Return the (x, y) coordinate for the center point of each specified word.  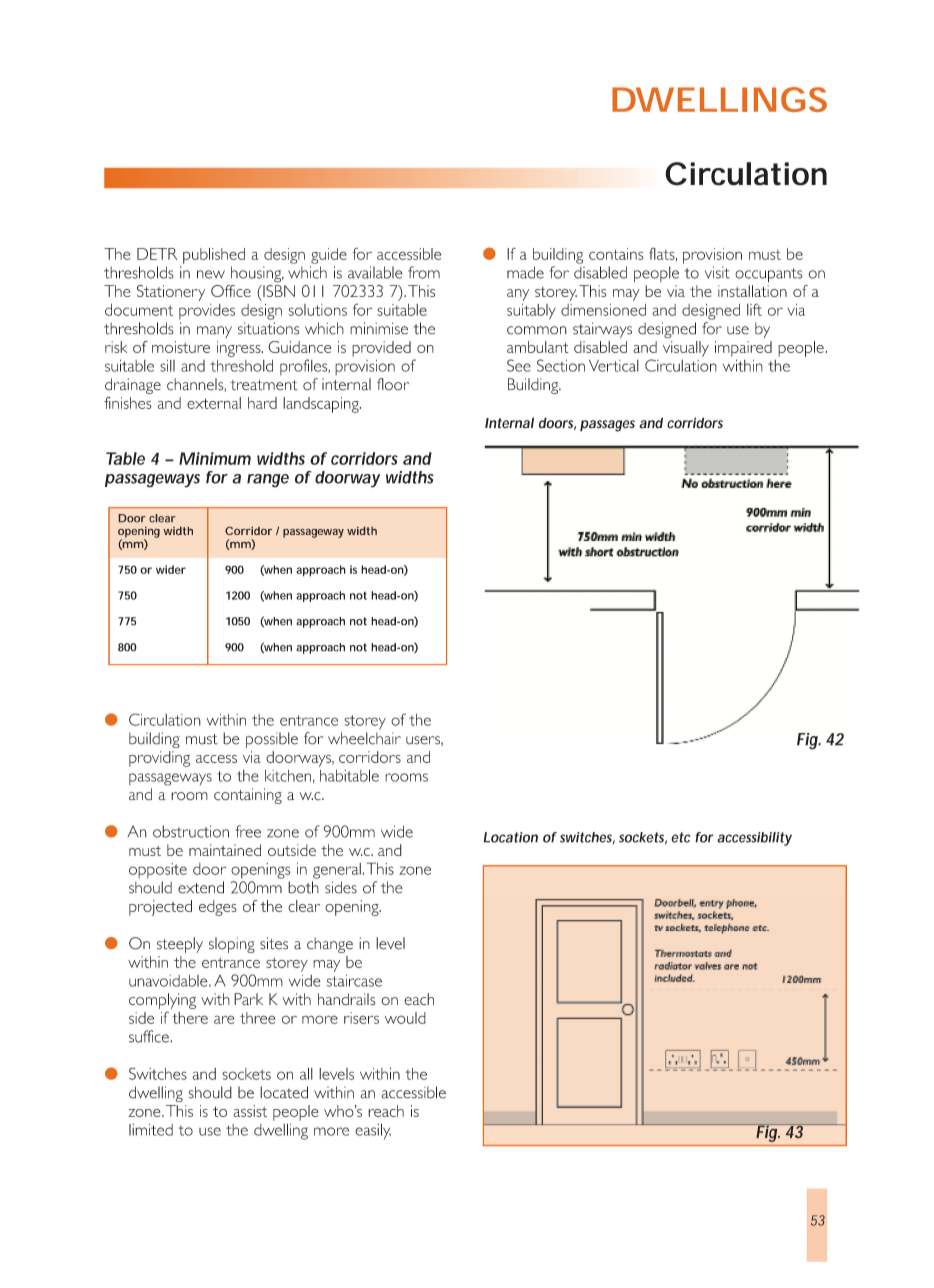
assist (250, 1111)
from (424, 272)
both (303, 887)
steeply (180, 945)
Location (510, 837)
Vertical (614, 365)
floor (393, 384)
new (211, 274)
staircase (354, 981)
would (405, 1018)
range (268, 481)
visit (717, 272)
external (214, 403)
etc (681, 837)
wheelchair (364, 738)
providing (159, 759)
